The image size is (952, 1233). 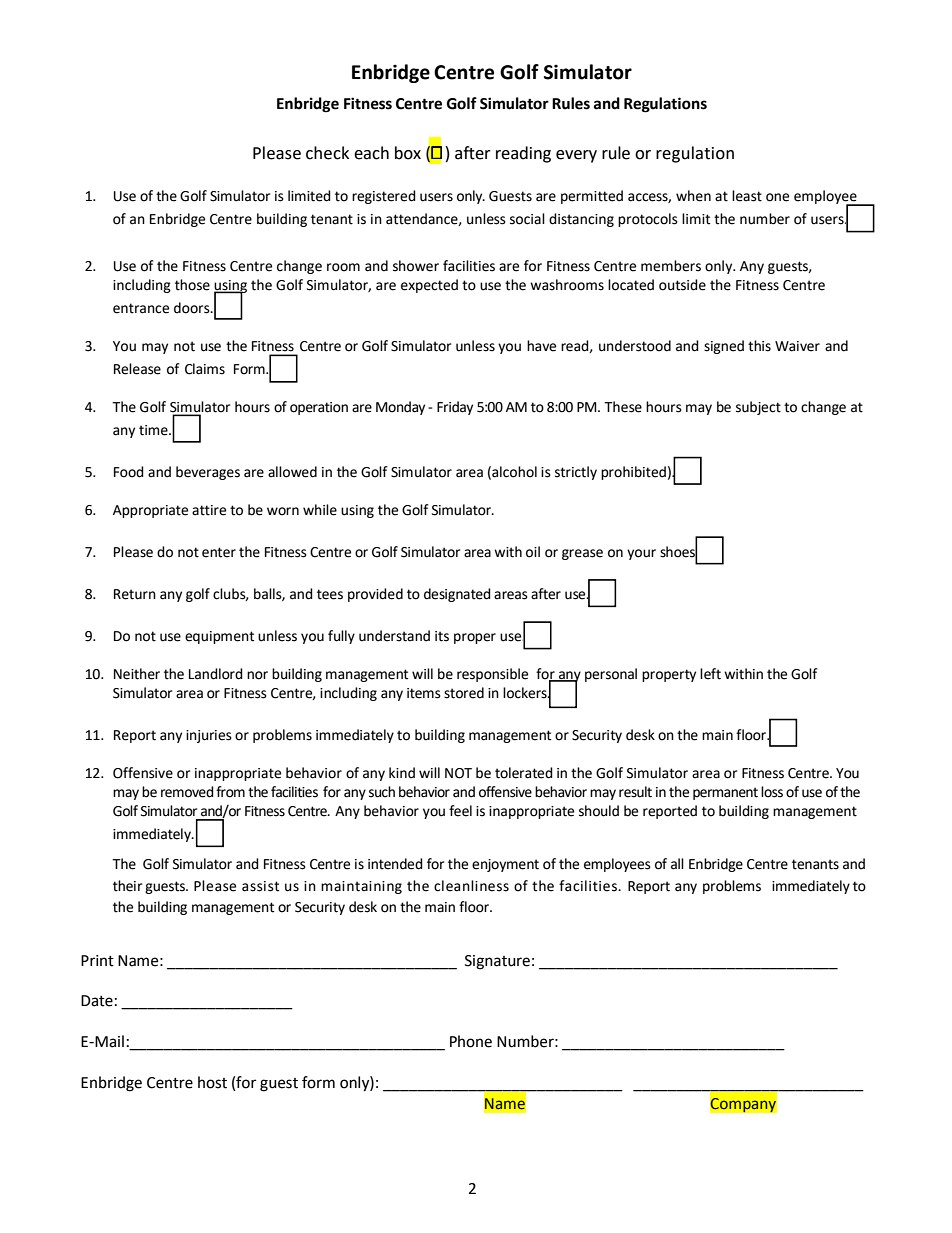 I want to click on feel, so click(x=460, y=811).
